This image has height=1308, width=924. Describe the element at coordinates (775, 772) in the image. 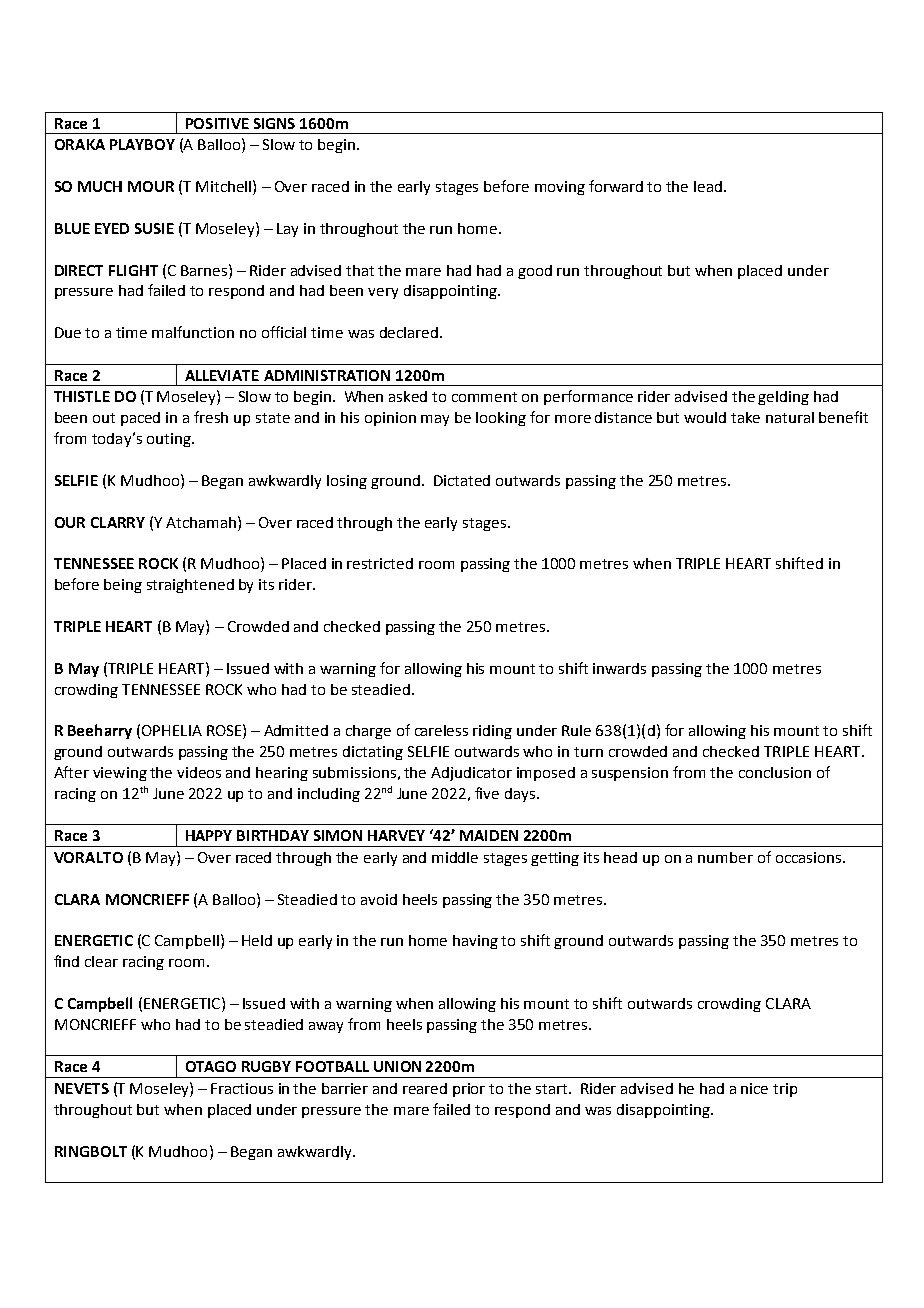

I see `conclusion` at that location.
